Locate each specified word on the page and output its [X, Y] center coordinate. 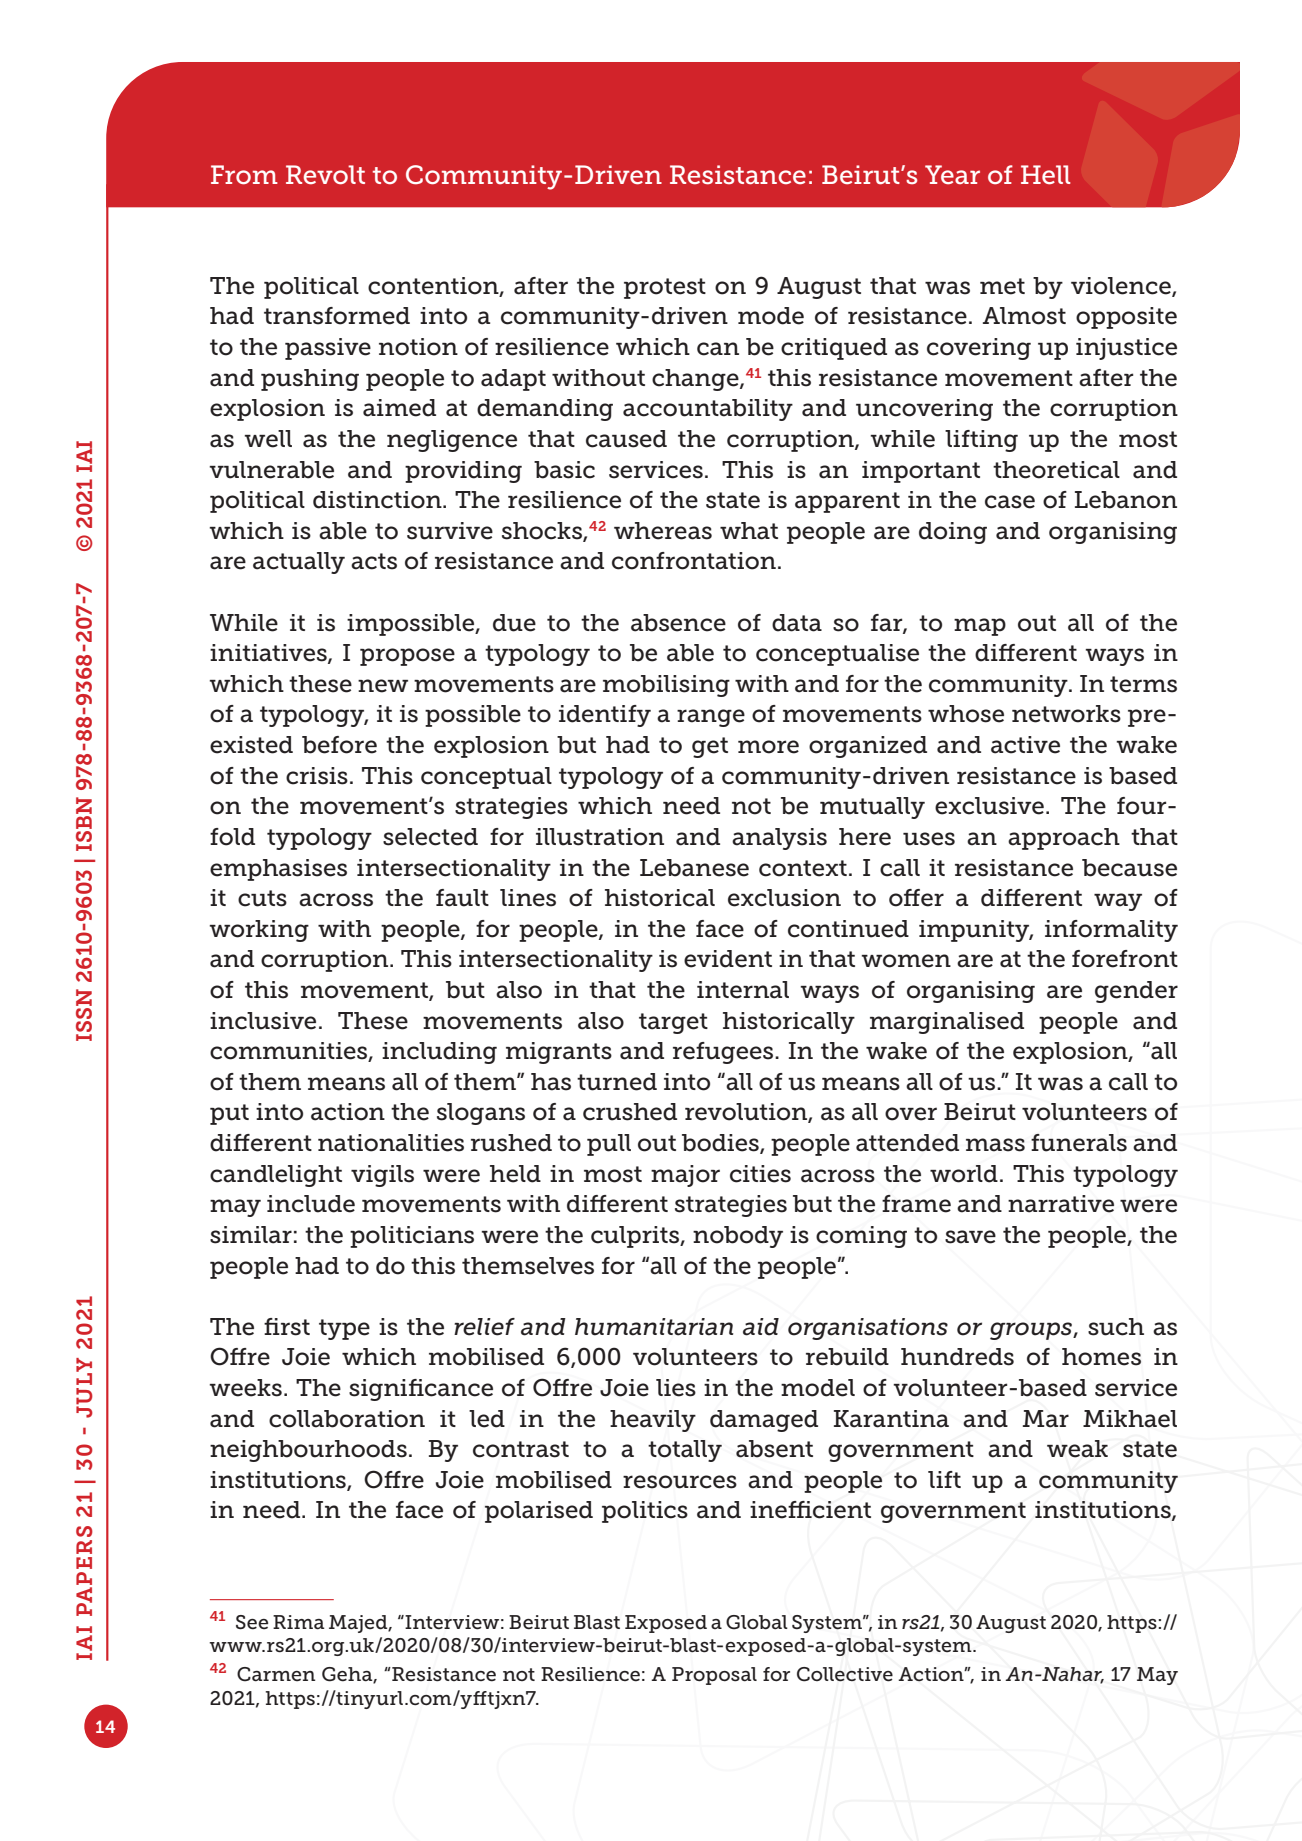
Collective [845, 1674]
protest [665, 288]
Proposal [714, 1676]
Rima [299, 1622]
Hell [1046, 175]
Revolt [325, 175]
